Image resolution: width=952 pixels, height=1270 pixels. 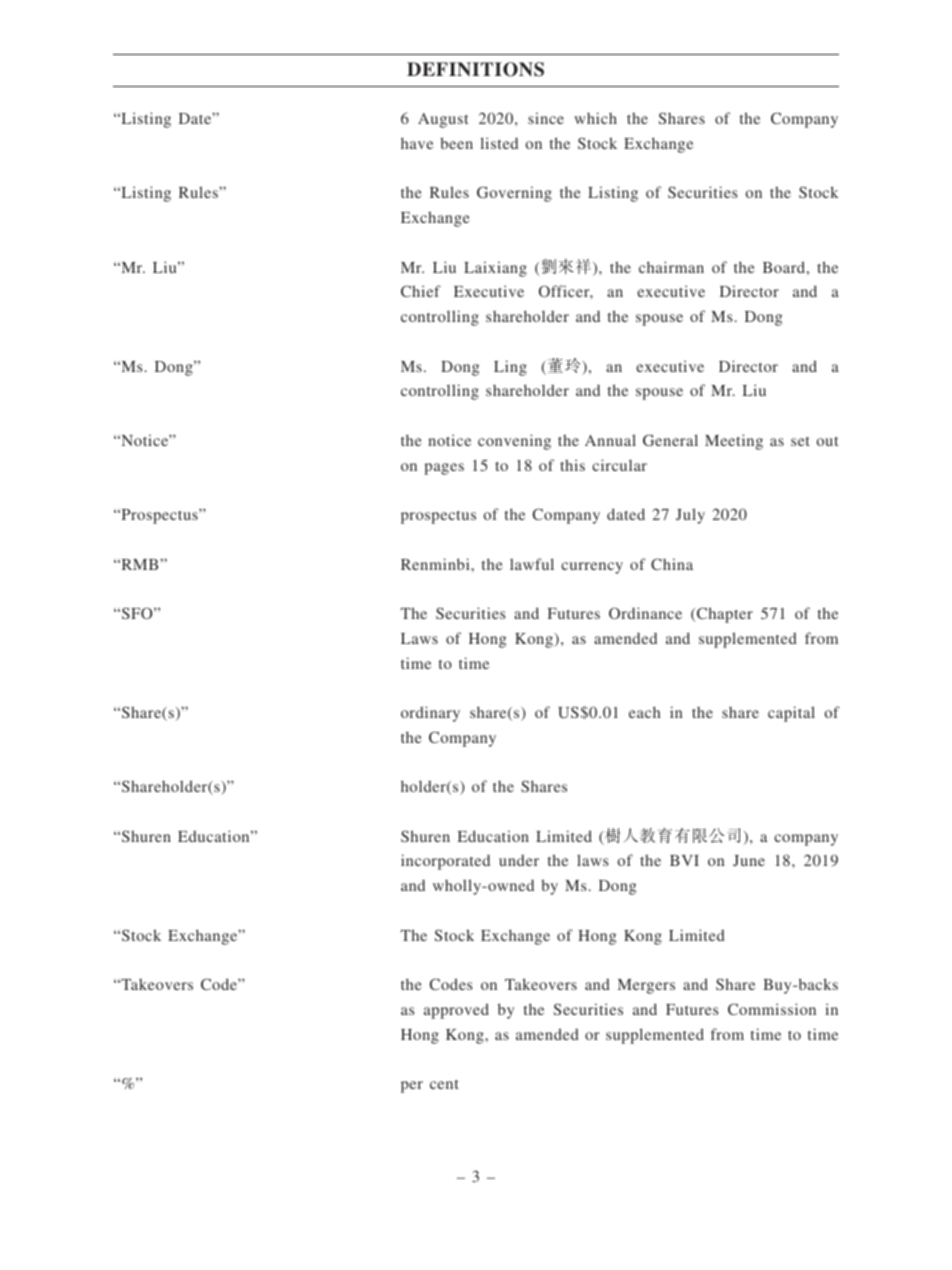 What do you see at coordinates (791, 714) in the screenshot?
I see `capital` at bounding box center [791, 714].
